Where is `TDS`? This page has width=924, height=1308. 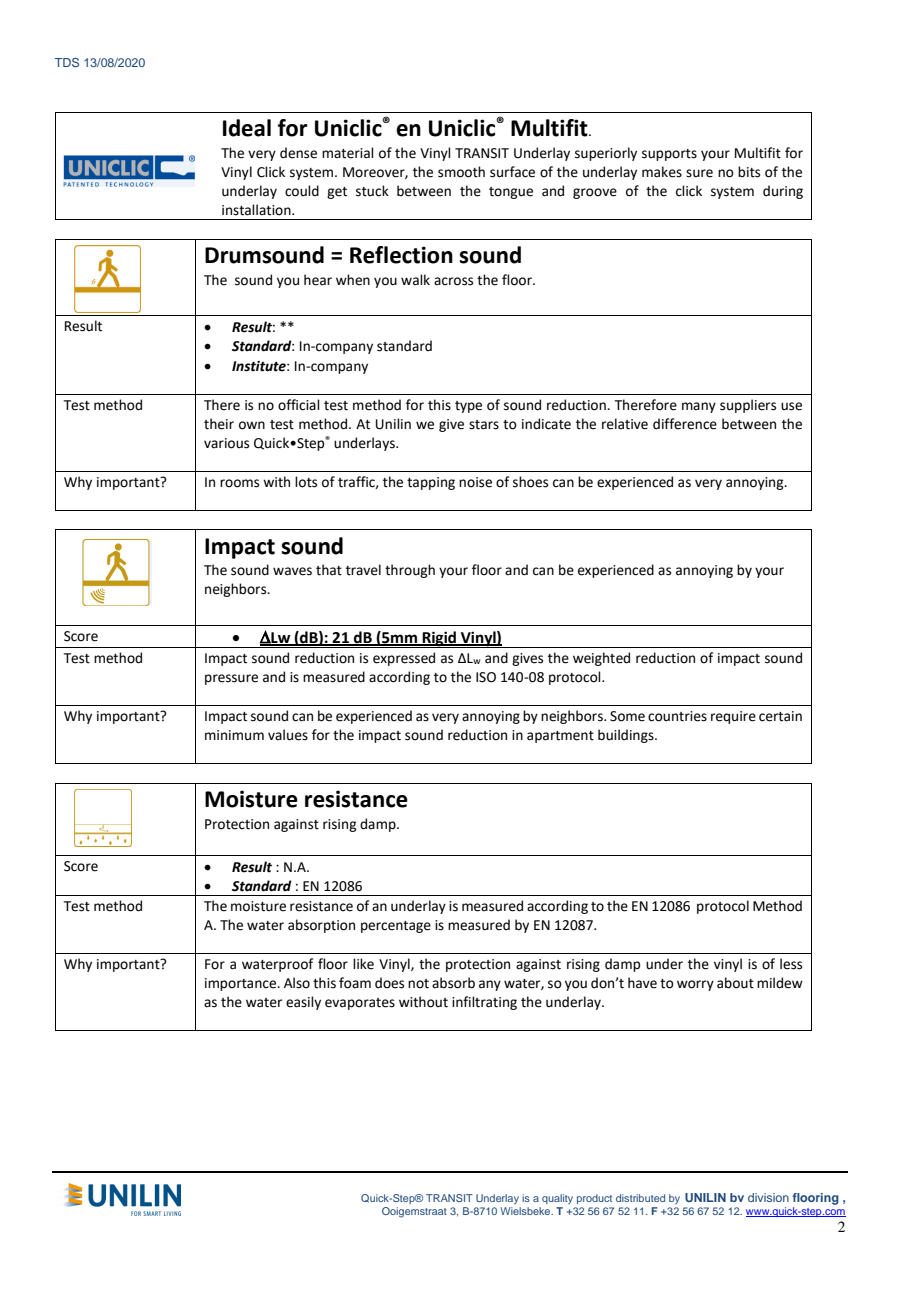 TDS is located at coordinates (67, 62).
